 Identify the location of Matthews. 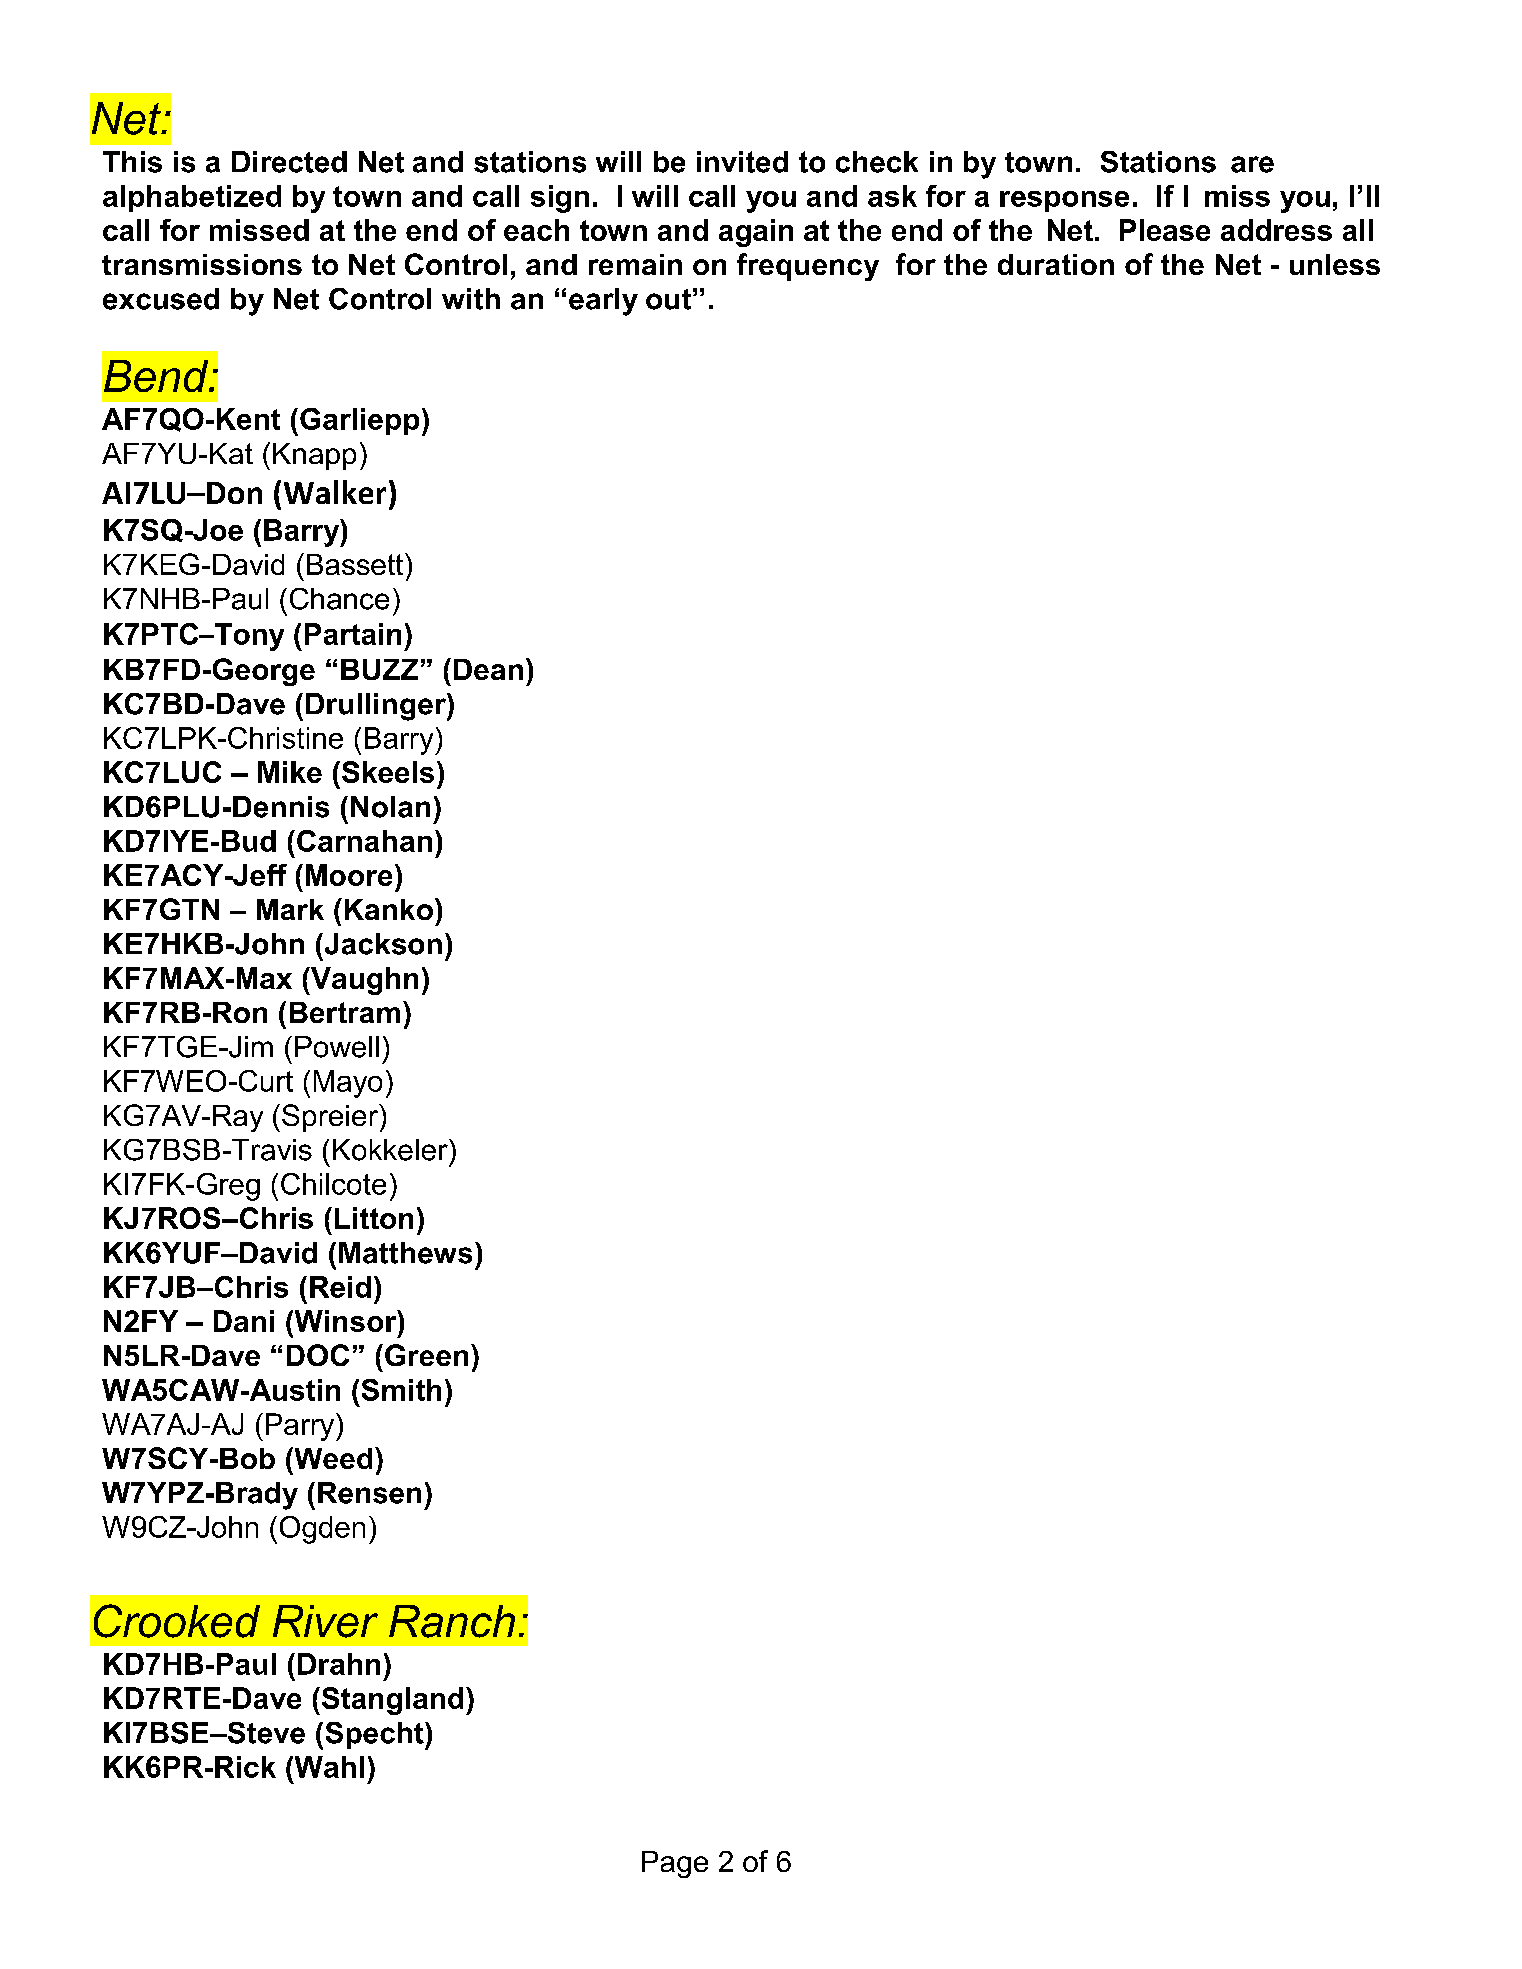
(405, 1253).
